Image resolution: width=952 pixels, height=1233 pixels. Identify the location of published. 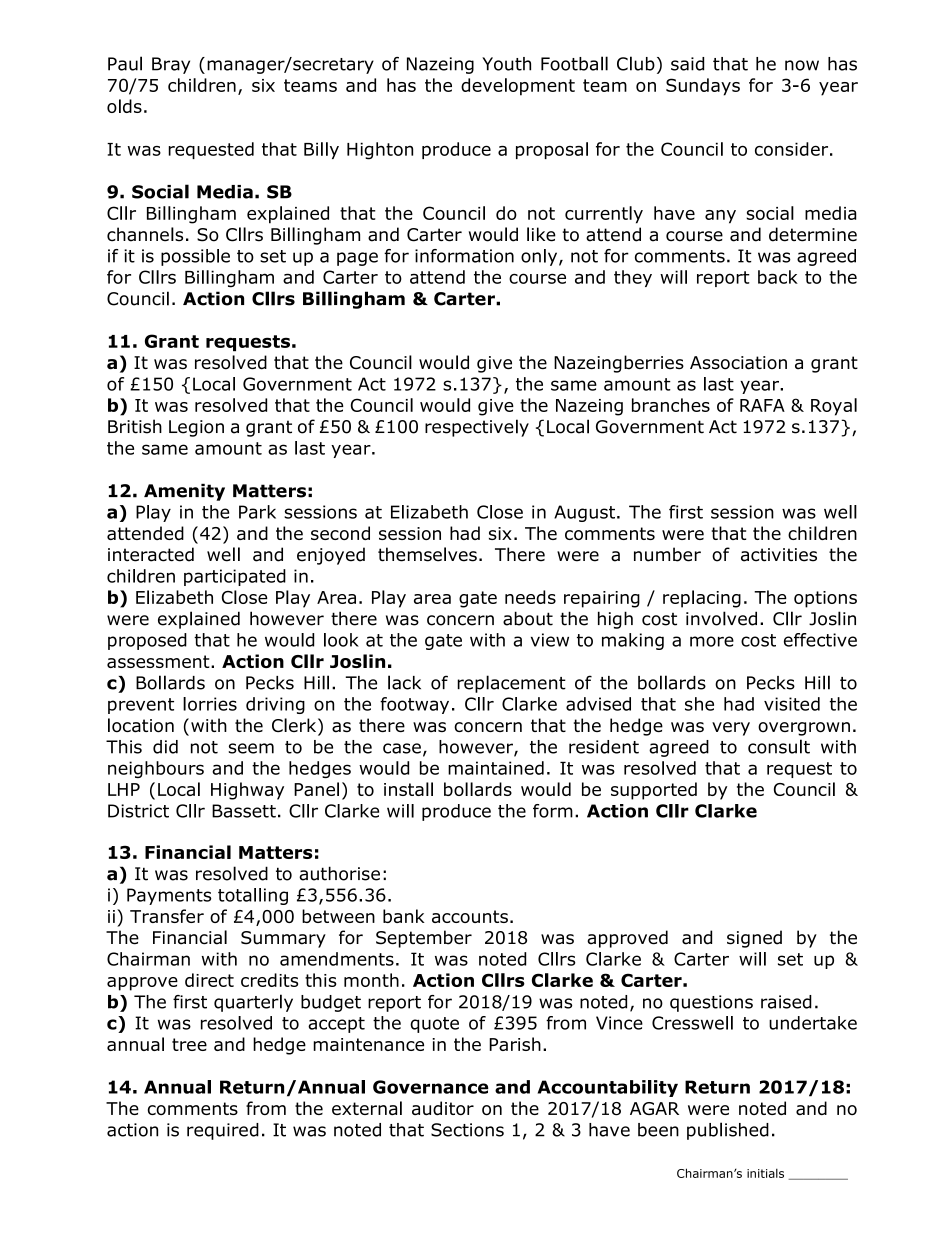
(728, 1131).
